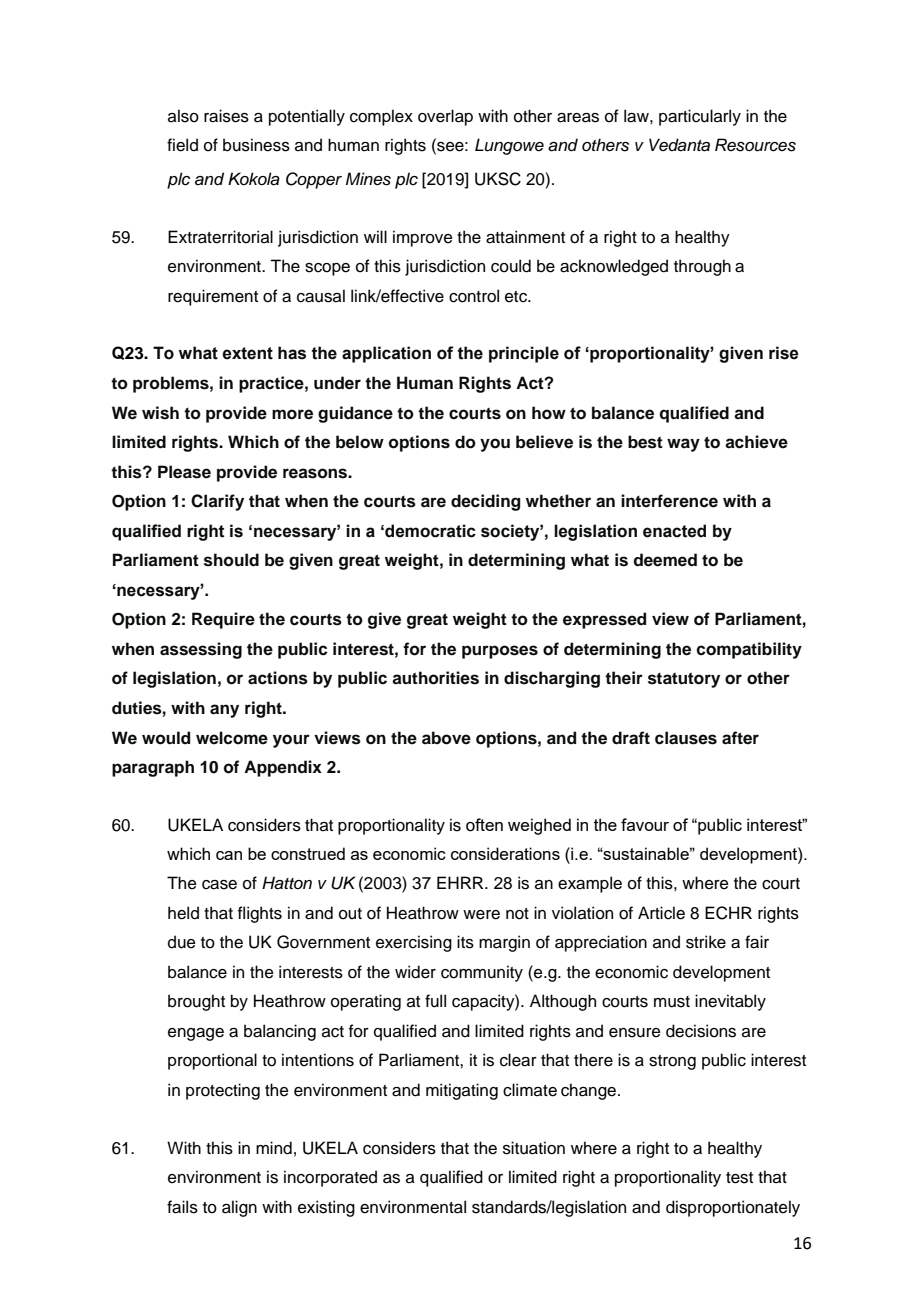 The height and width of the image is (1308, 924). What do you see at coordinates (239, 1208) in the image?
I see `align` at bounding box center [239, 1208].
